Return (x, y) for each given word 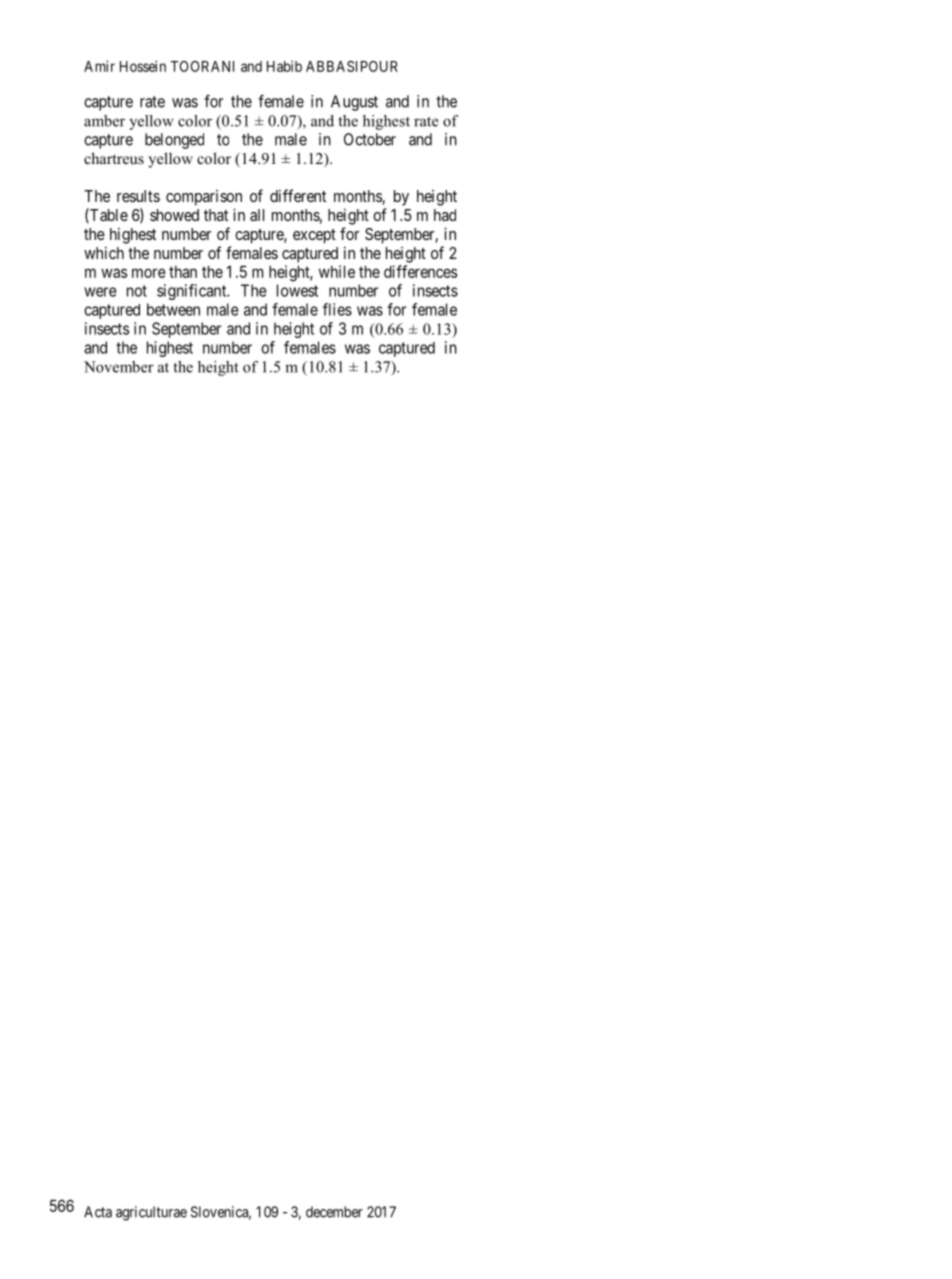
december (334, 1212)
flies (337, 309)
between (173, 309)
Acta (98, 1212)
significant (193, 292)
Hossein (143, 66)
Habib (284, 66)
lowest (297, 290)
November (119, 367)
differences (420, 271)
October (370, 139)
